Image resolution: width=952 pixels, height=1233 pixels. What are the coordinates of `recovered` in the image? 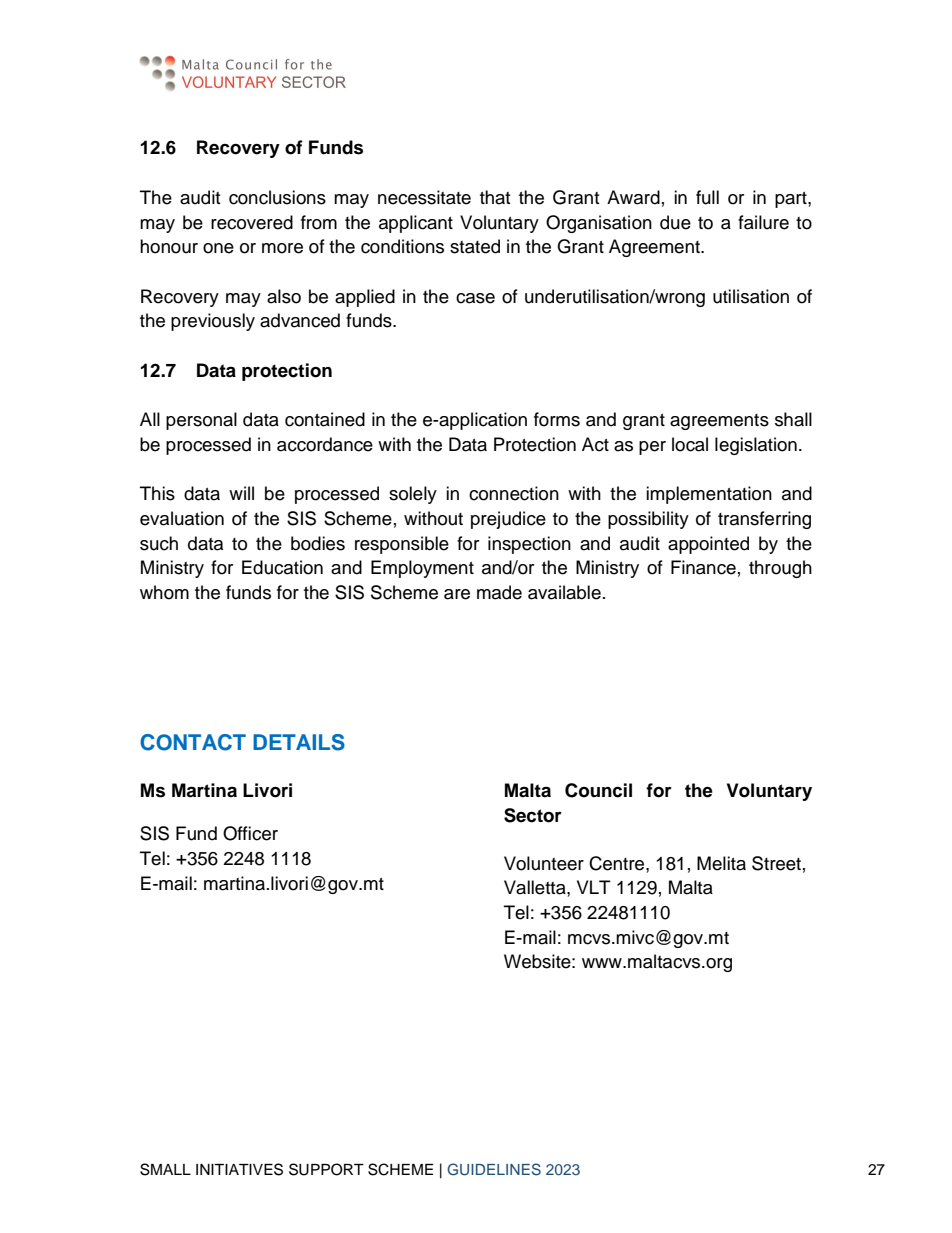 It's located at (252, 222).
